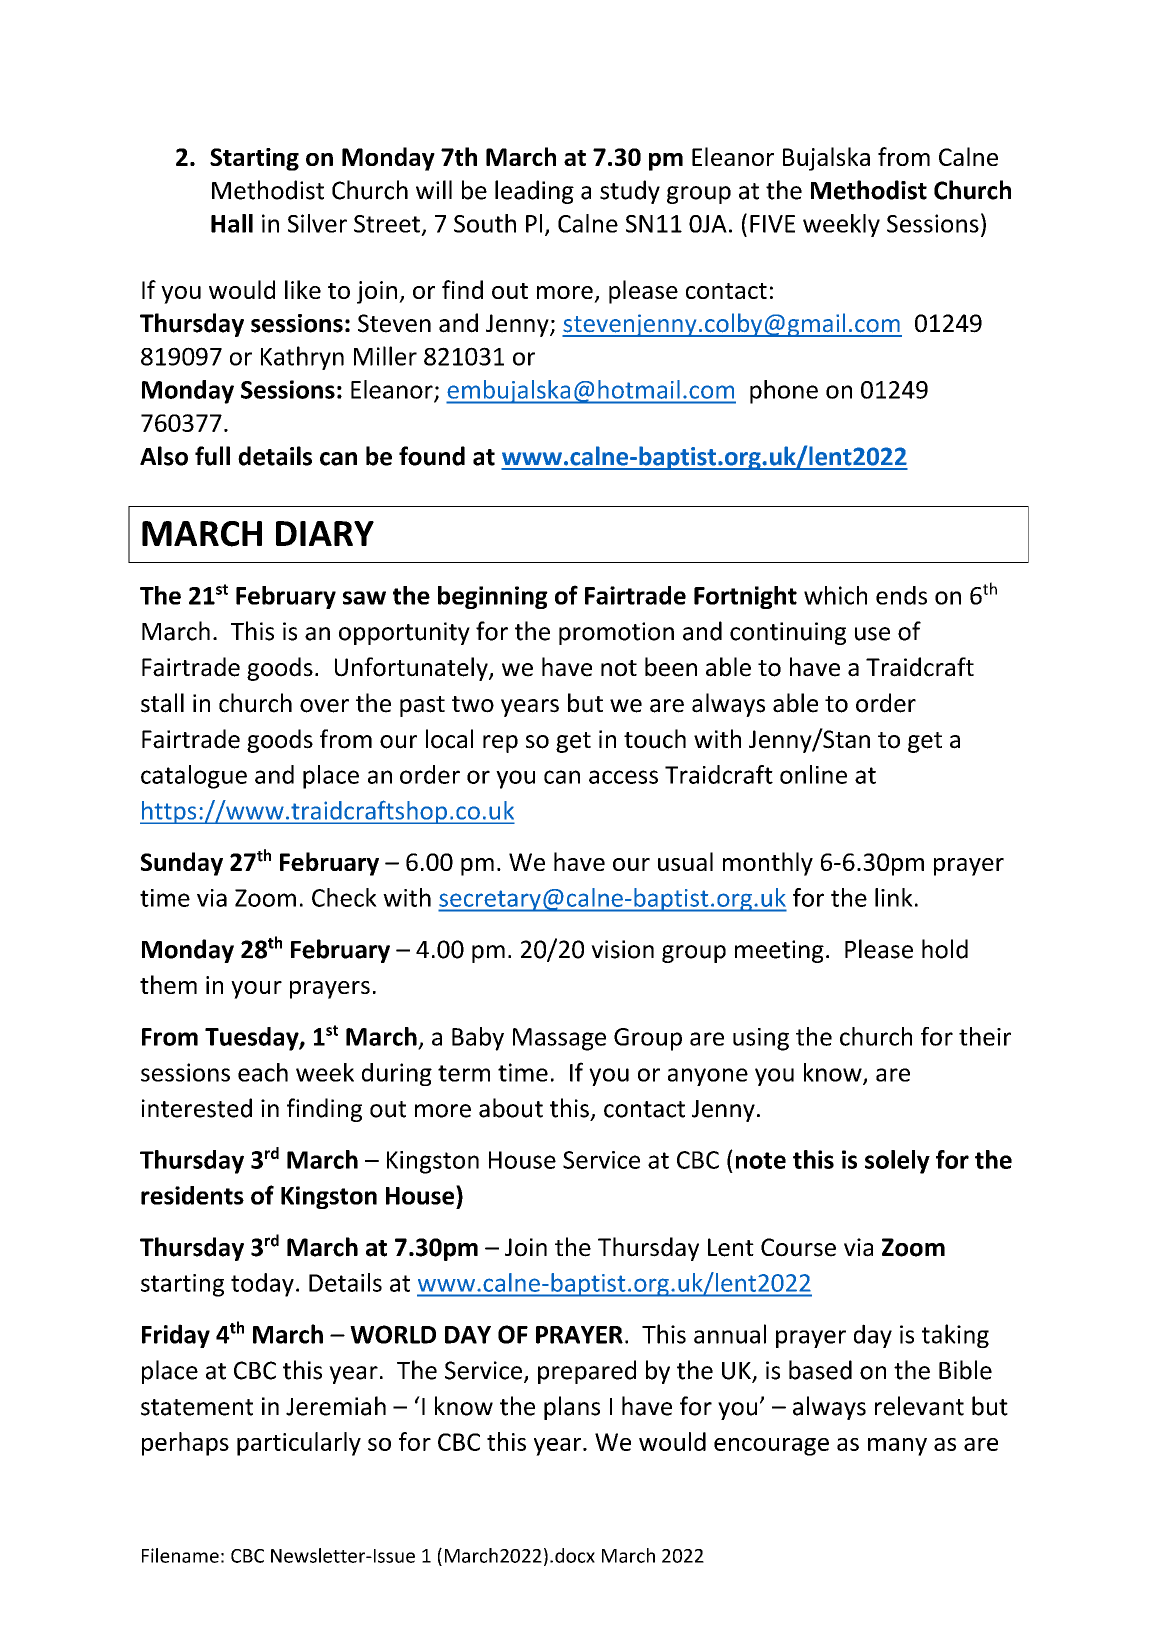 The width and height of the image is (1157, 1637). I want to click on plans, so click(572, 1408).
